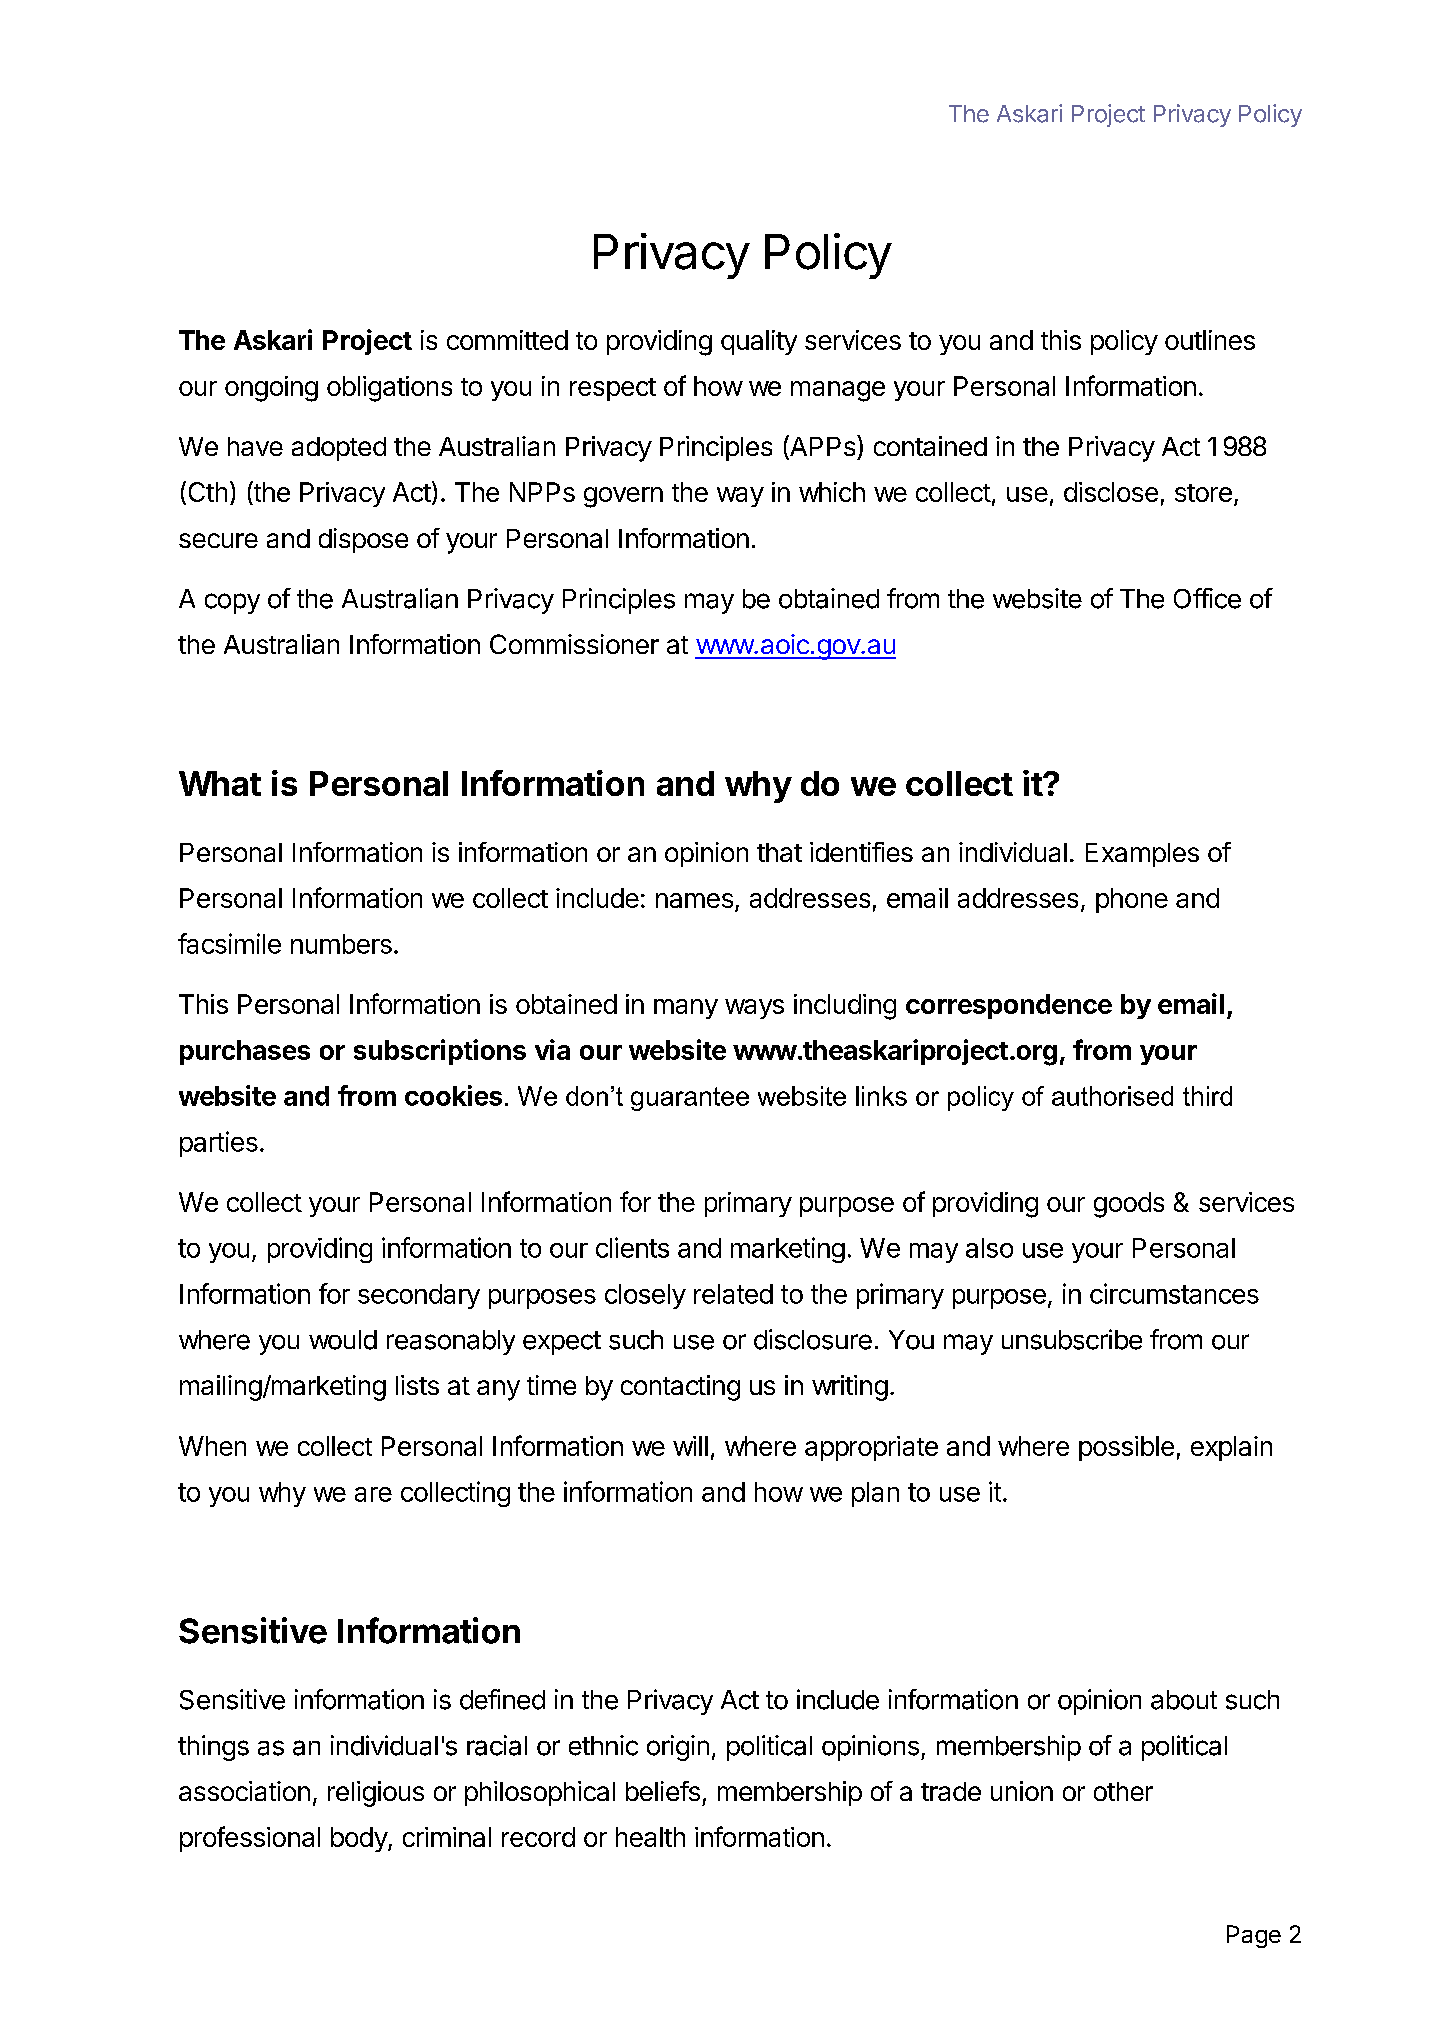 The width and height of the screenshot is (1438, 2034). I want to click on authorised, so click(1112, 1096).
